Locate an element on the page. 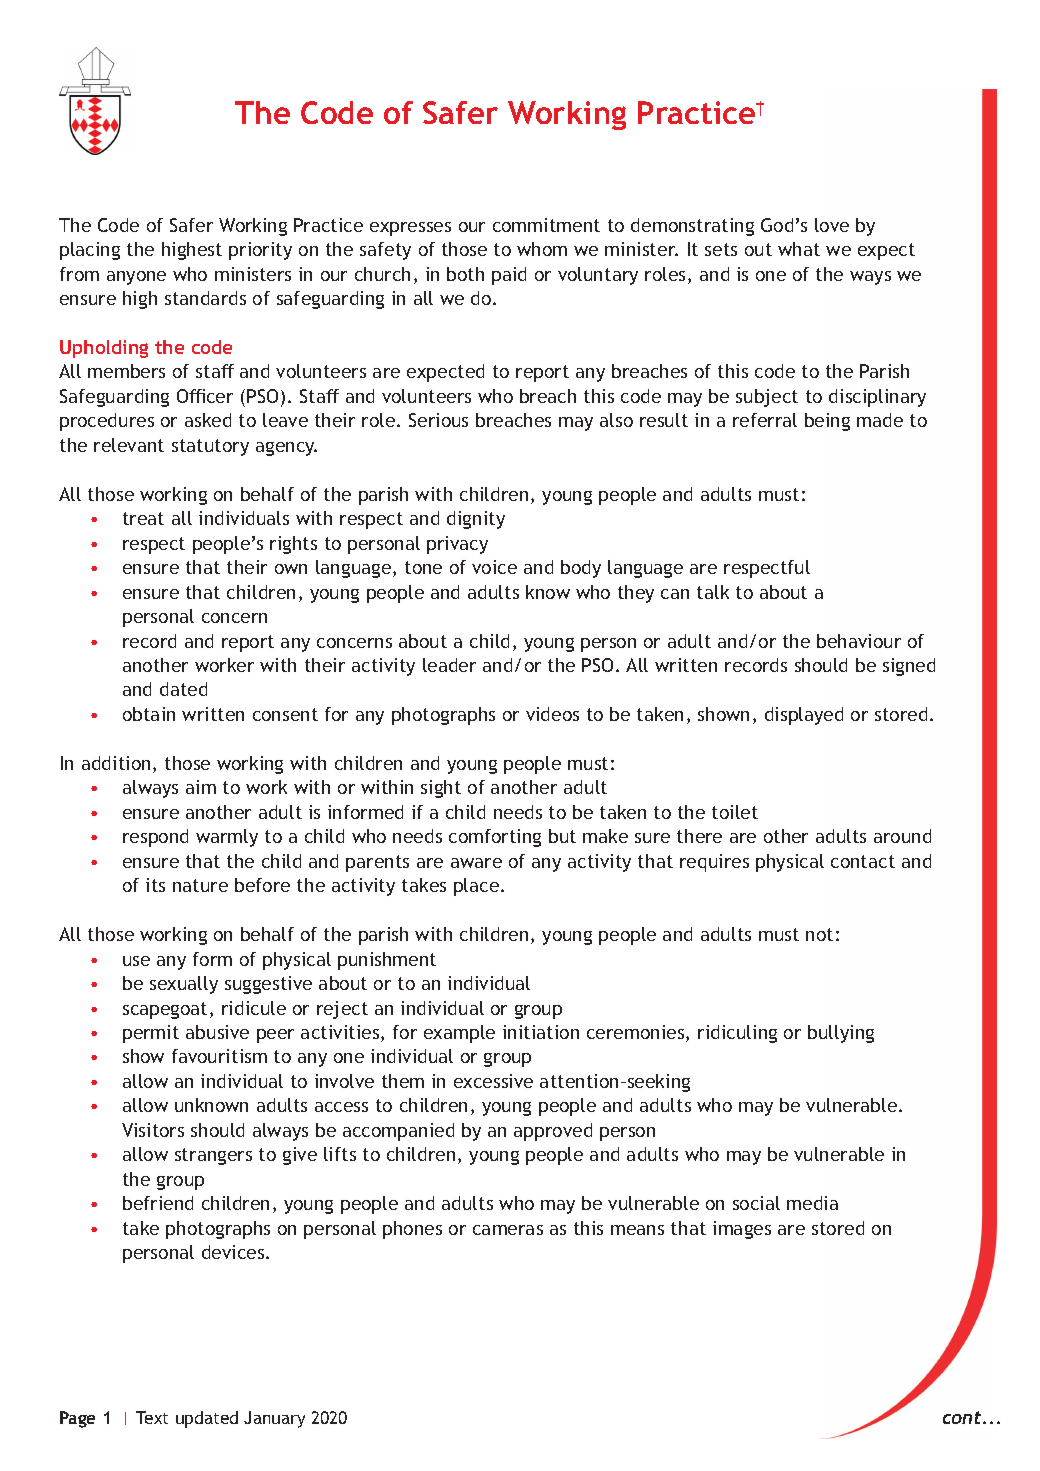 This image has height=1471, width=1040. comforting is located at coordinates (495, 838).
